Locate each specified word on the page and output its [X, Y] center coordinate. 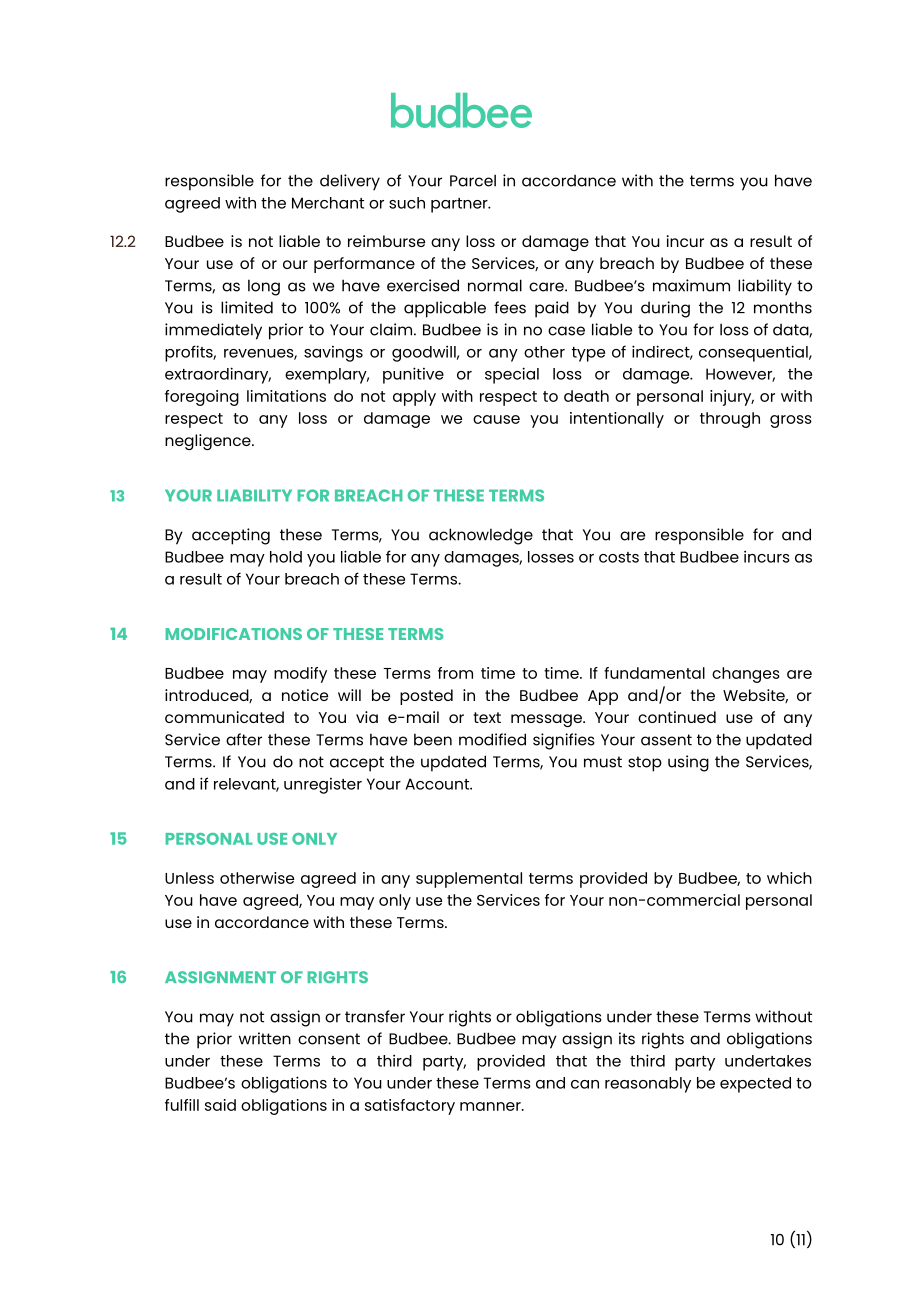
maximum [691, 285]
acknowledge [481, 536]
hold [286, 557]
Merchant [328, 203]
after [244, 739]
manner [491, 1106]
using [688, 763]
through [730, 420]
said [220, 1105]
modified [492, 739]
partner [460, 205]
